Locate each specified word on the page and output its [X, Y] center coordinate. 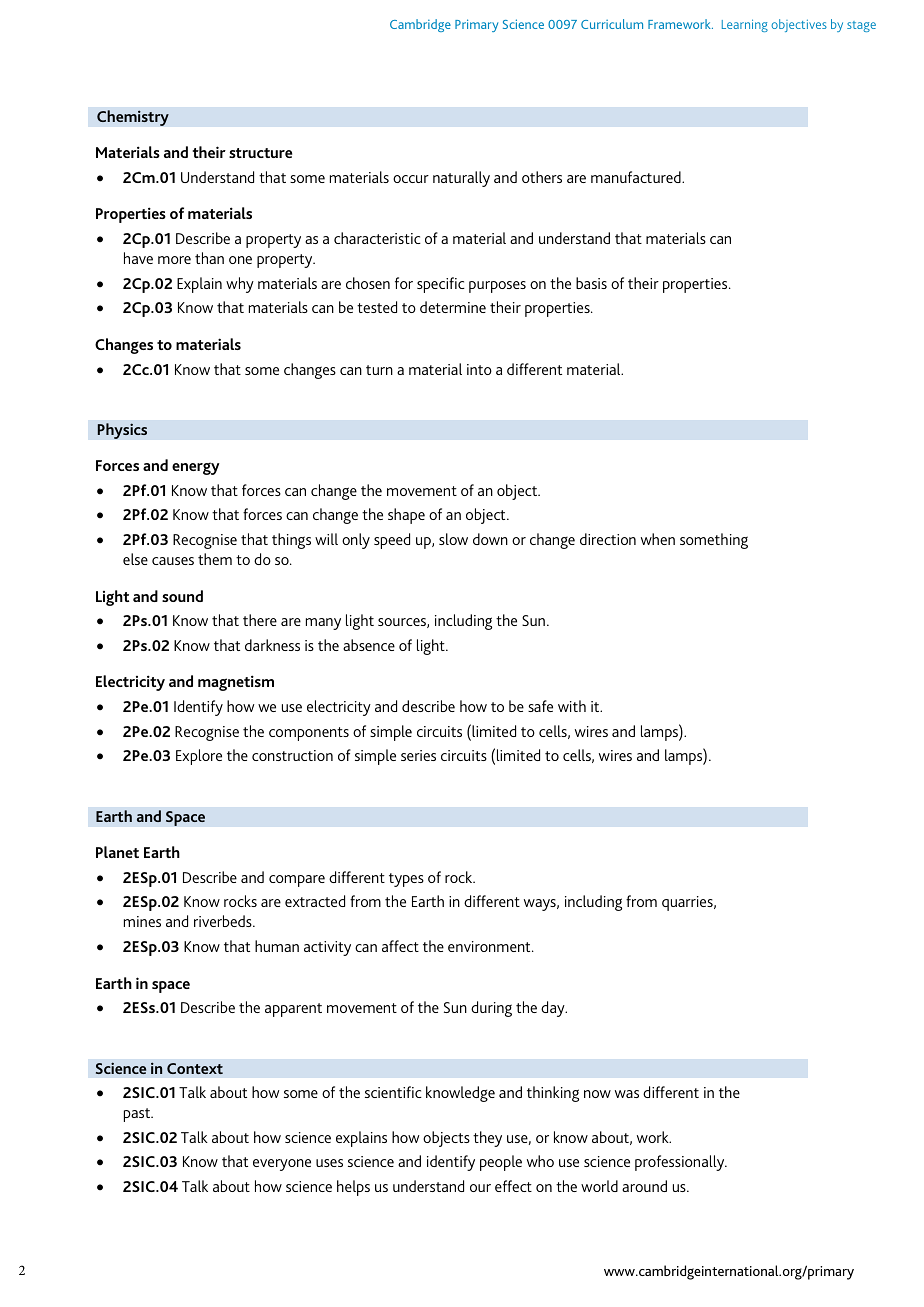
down [490, 539]
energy [196, 468]
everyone [282, 1165]
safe [540, 706]
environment [490, 946]
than [209, 258]
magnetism [236, 683]
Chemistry [133, 118]
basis [591, 283]
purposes [497, 287]
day [554, 1009]
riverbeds [224, 921]
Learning [745, 25]
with [572, 706]
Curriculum [612, 24]
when [658, 539]
